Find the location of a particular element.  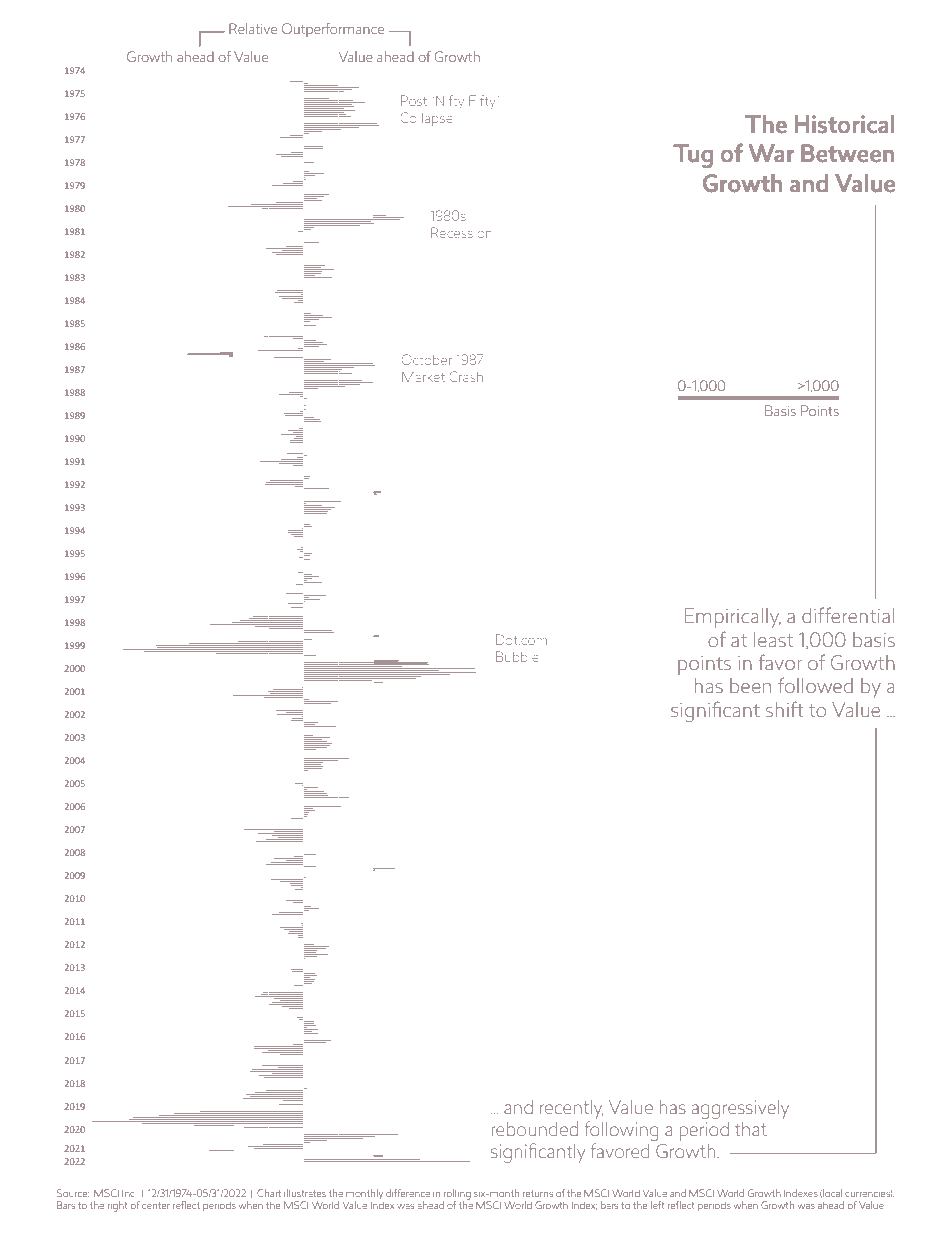

Recession is located at coordinates (461, 232).
